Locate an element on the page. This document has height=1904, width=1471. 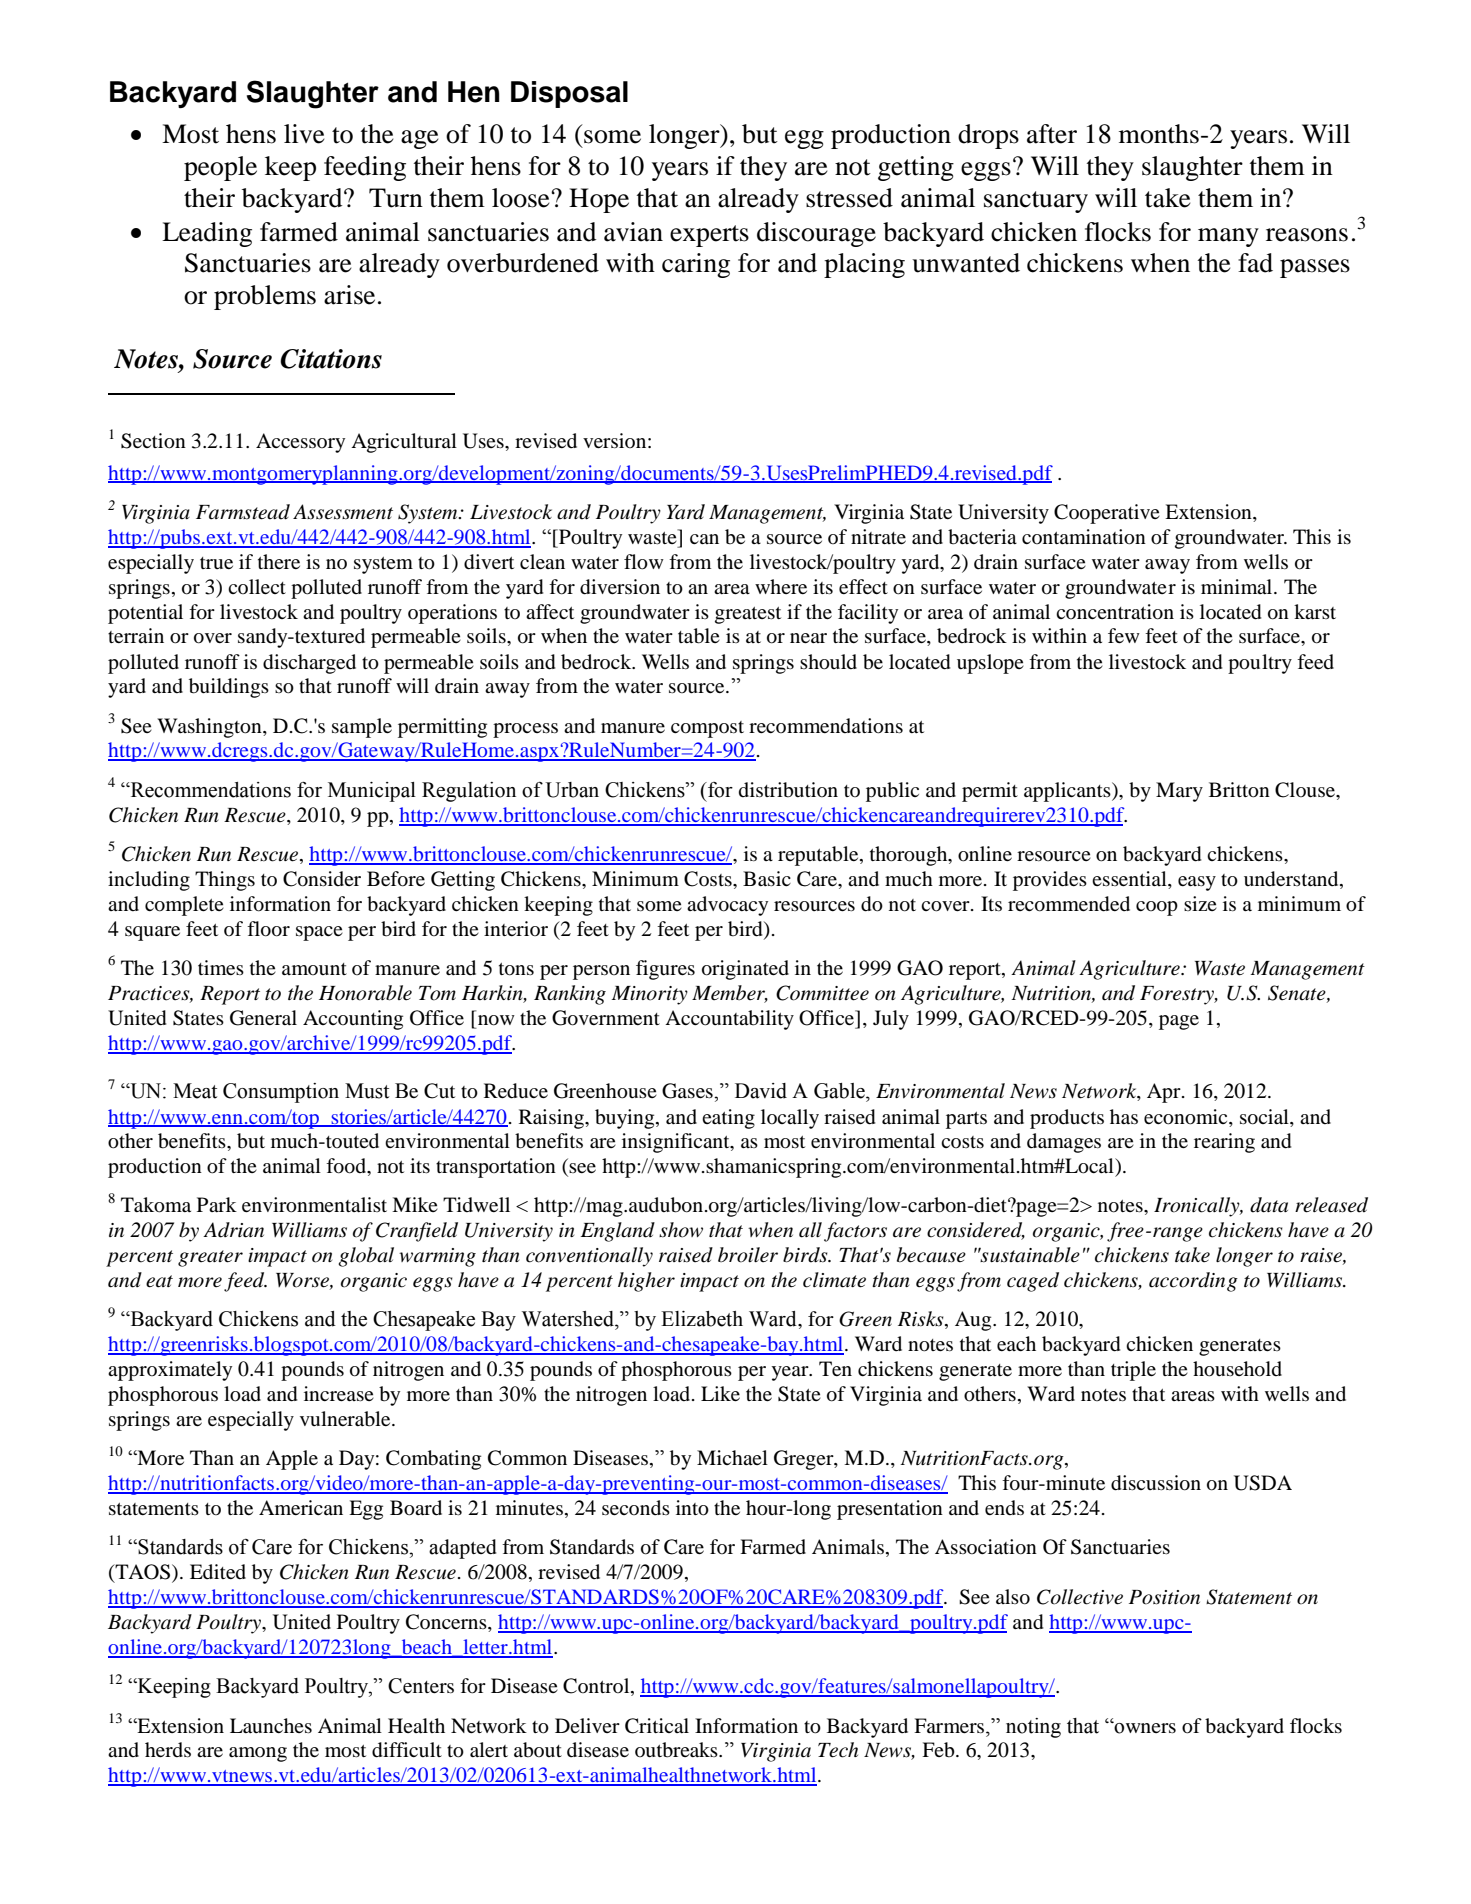
Critical is located at coordinates (657, 1726).
